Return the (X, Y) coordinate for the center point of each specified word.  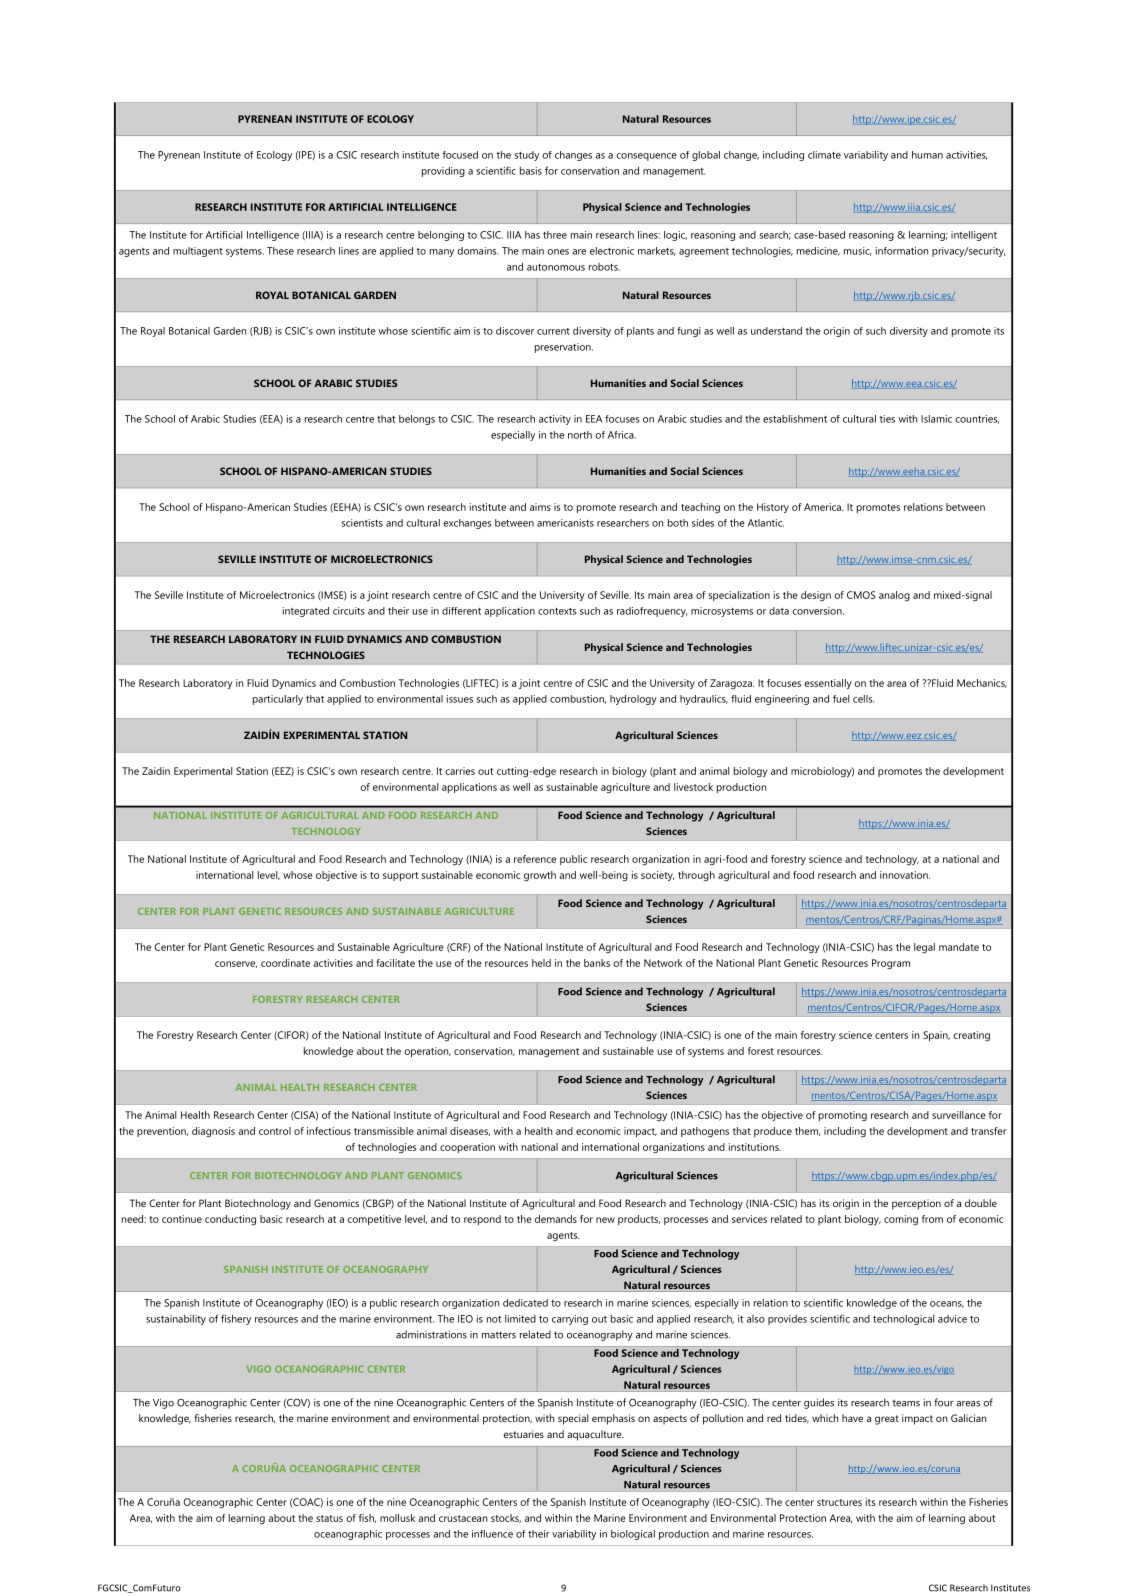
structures (839, 1502)
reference (535, 859)
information (902, 251)
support (401, 876)
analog (894, 596)
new (605, 1220)
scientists (362, 523)
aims (540, 507)
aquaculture (595, 1435)
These (280, 251)
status (329, 1518)
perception (916, 1204)
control (275, 1131)
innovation (905, 875)
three (555, 235)
